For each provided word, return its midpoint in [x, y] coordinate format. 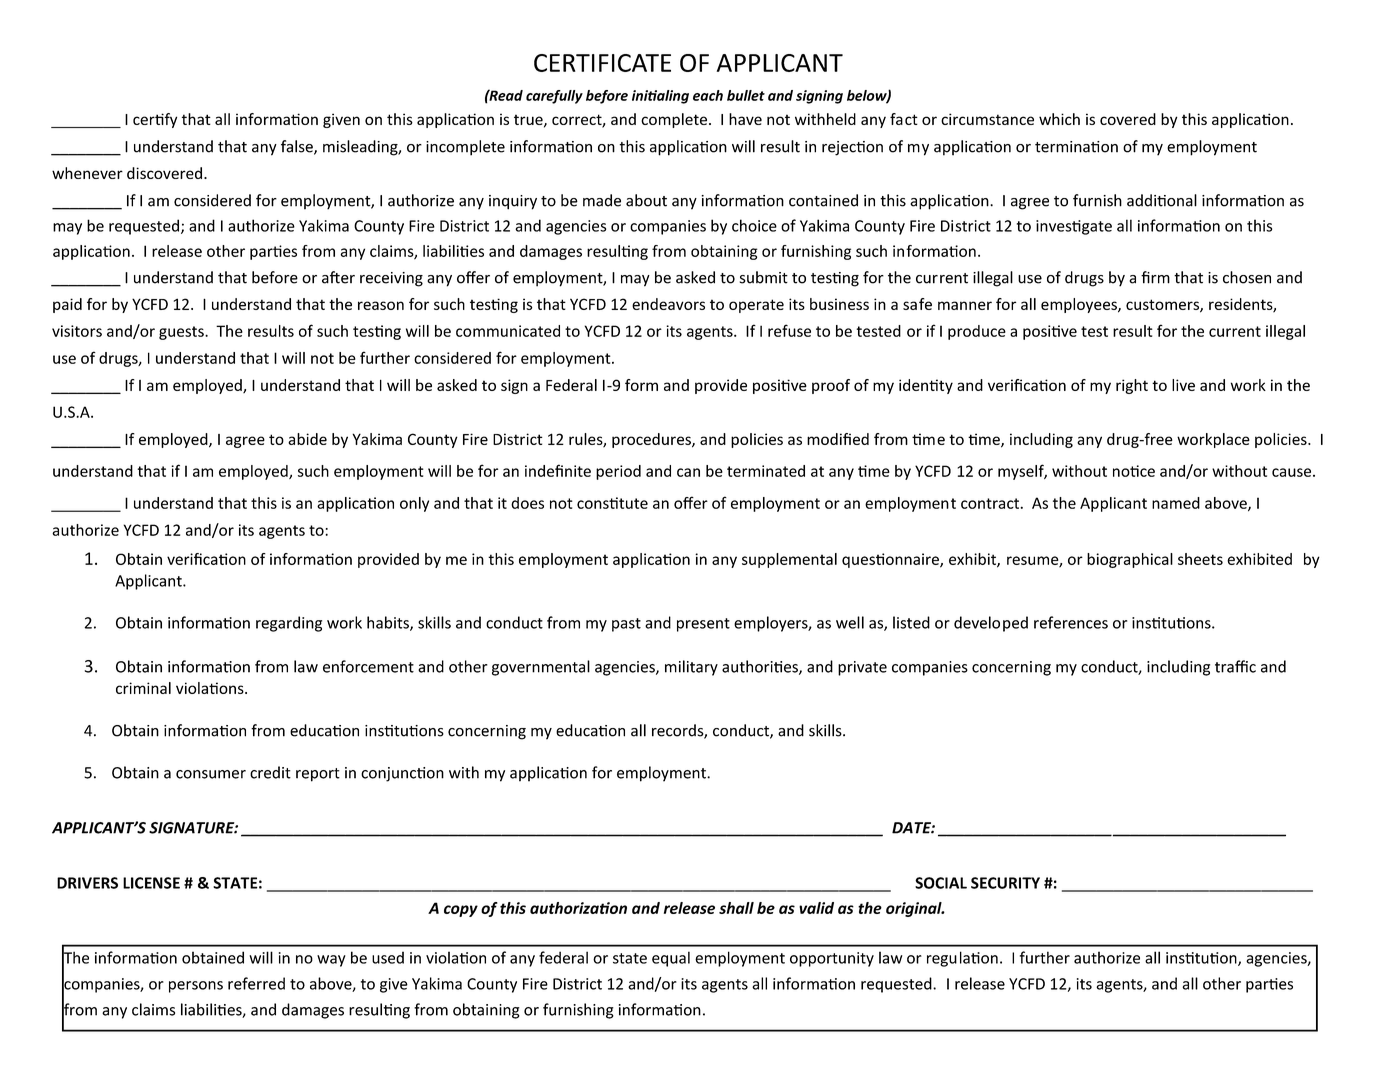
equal [671, 959]
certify [155, 120]
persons [196, 987]
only [414, 504]
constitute [612, 503]
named [1176, 503]
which [1059, 119]
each [708, 95]
